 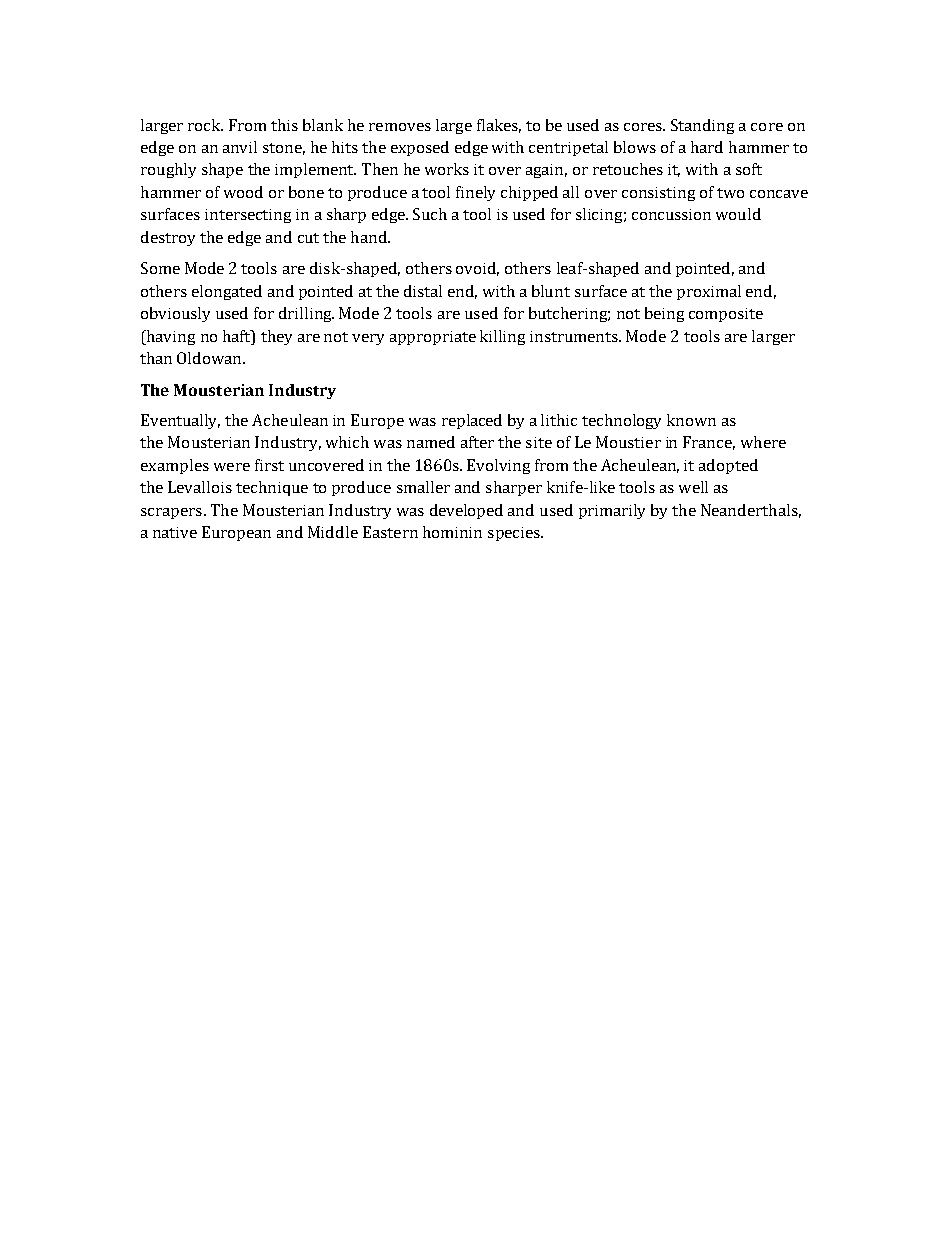 What do you see at coordinates (276, 337) in the screenshot?
I see `they` at bounding box center [276, 337].
